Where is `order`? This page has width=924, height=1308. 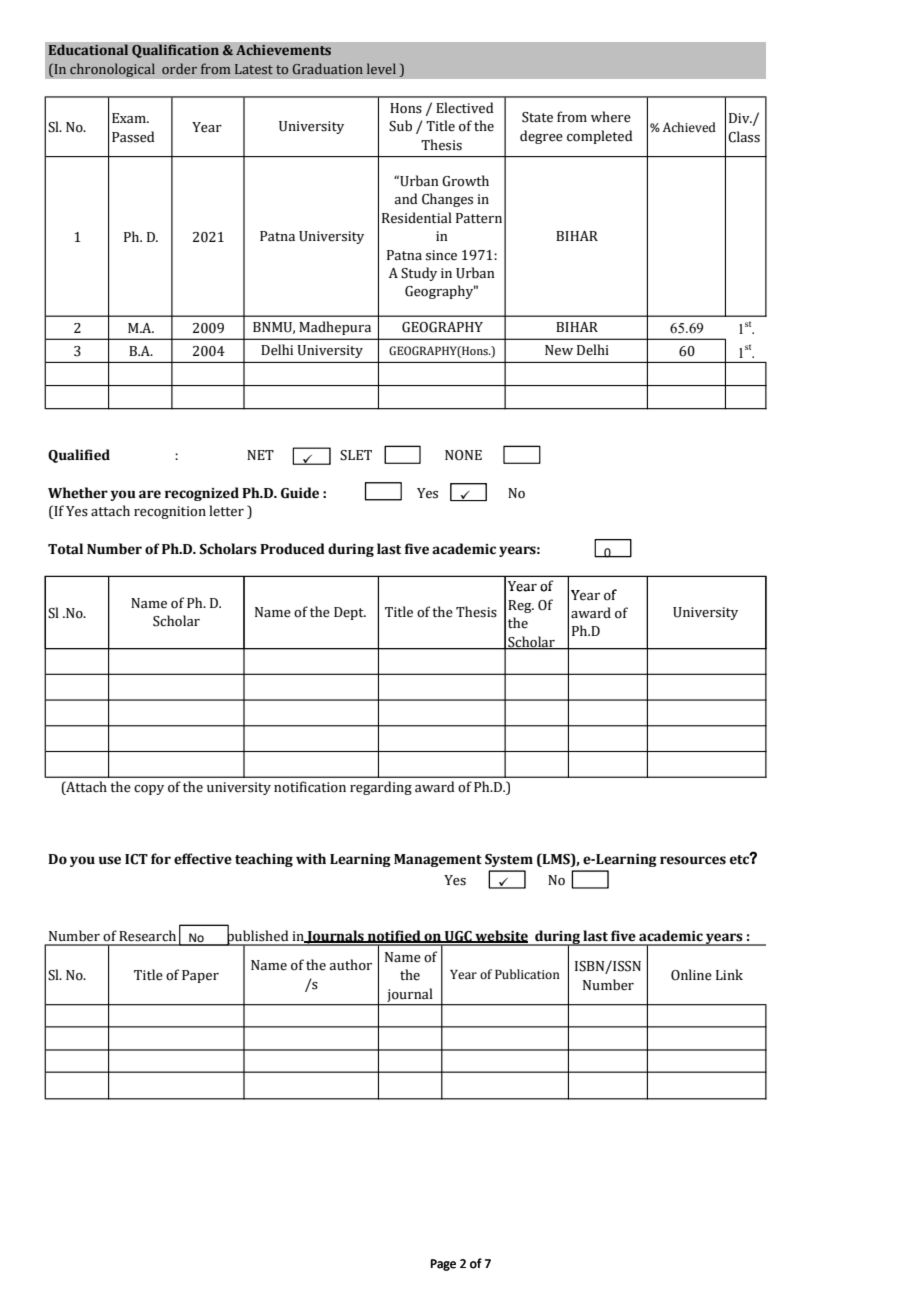 order is located at coordinates (179, 68).
